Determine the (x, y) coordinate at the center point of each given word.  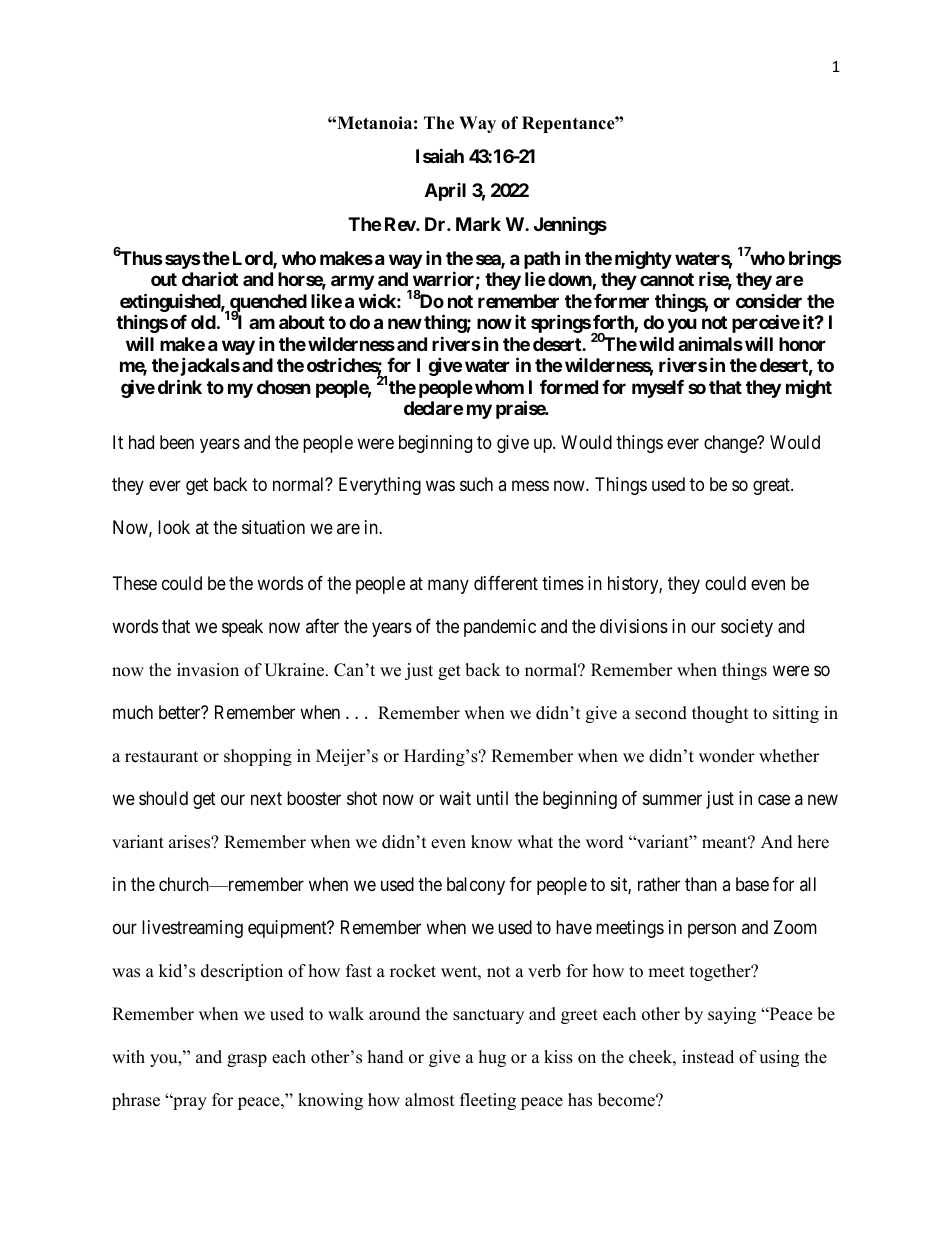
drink (180, 386)
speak (242, 628)
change (731, 444)
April (445, 192)
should (163, 798)
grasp (247, 1060)
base (752, 884)
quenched (267, 304)
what (535, 841)
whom (499, 387)
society (747, 628)
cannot (667, 279)
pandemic (500, 628)
